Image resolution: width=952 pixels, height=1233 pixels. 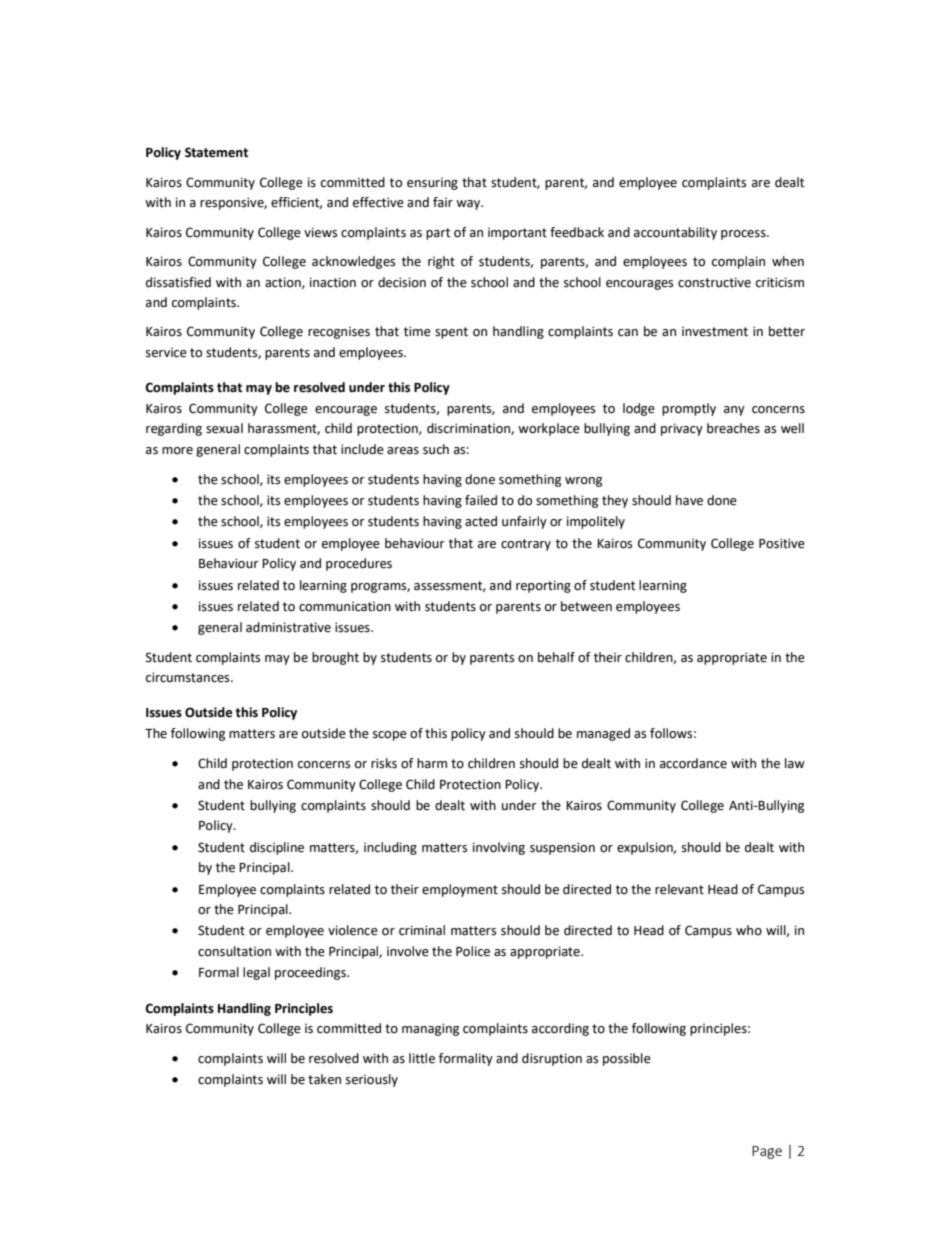 I want to click on taken, so click(x=324, y=1079).
